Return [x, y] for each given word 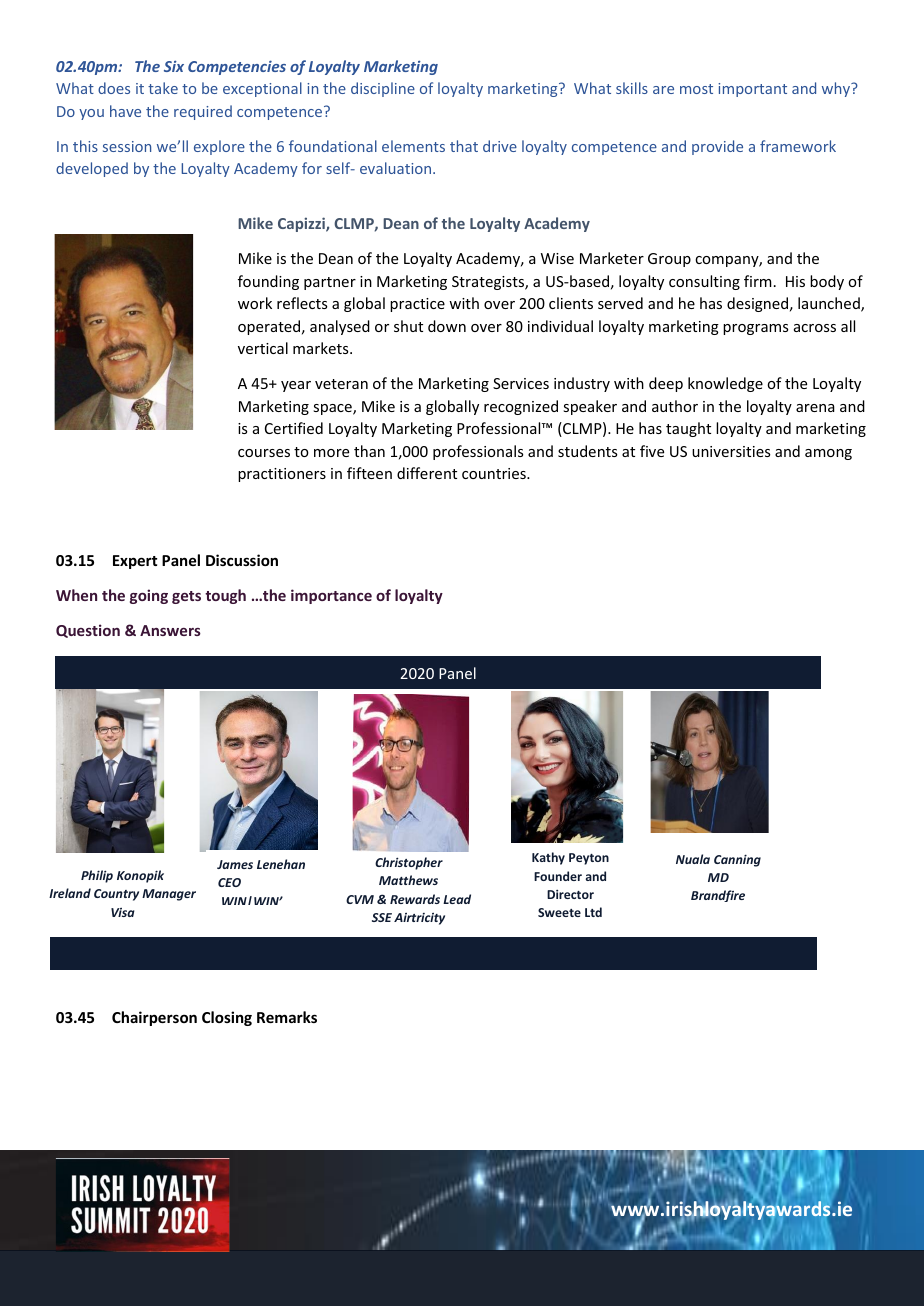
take [163, 88]
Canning [737, 860]
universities [731, 451]
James [235, 864]
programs [755, 329]
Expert [135, 562]
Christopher [409, 863]
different [427, 473]
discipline [383, 89]
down [447, 326]
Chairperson [154, 1018]
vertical [263, 348]
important [752, 90]
